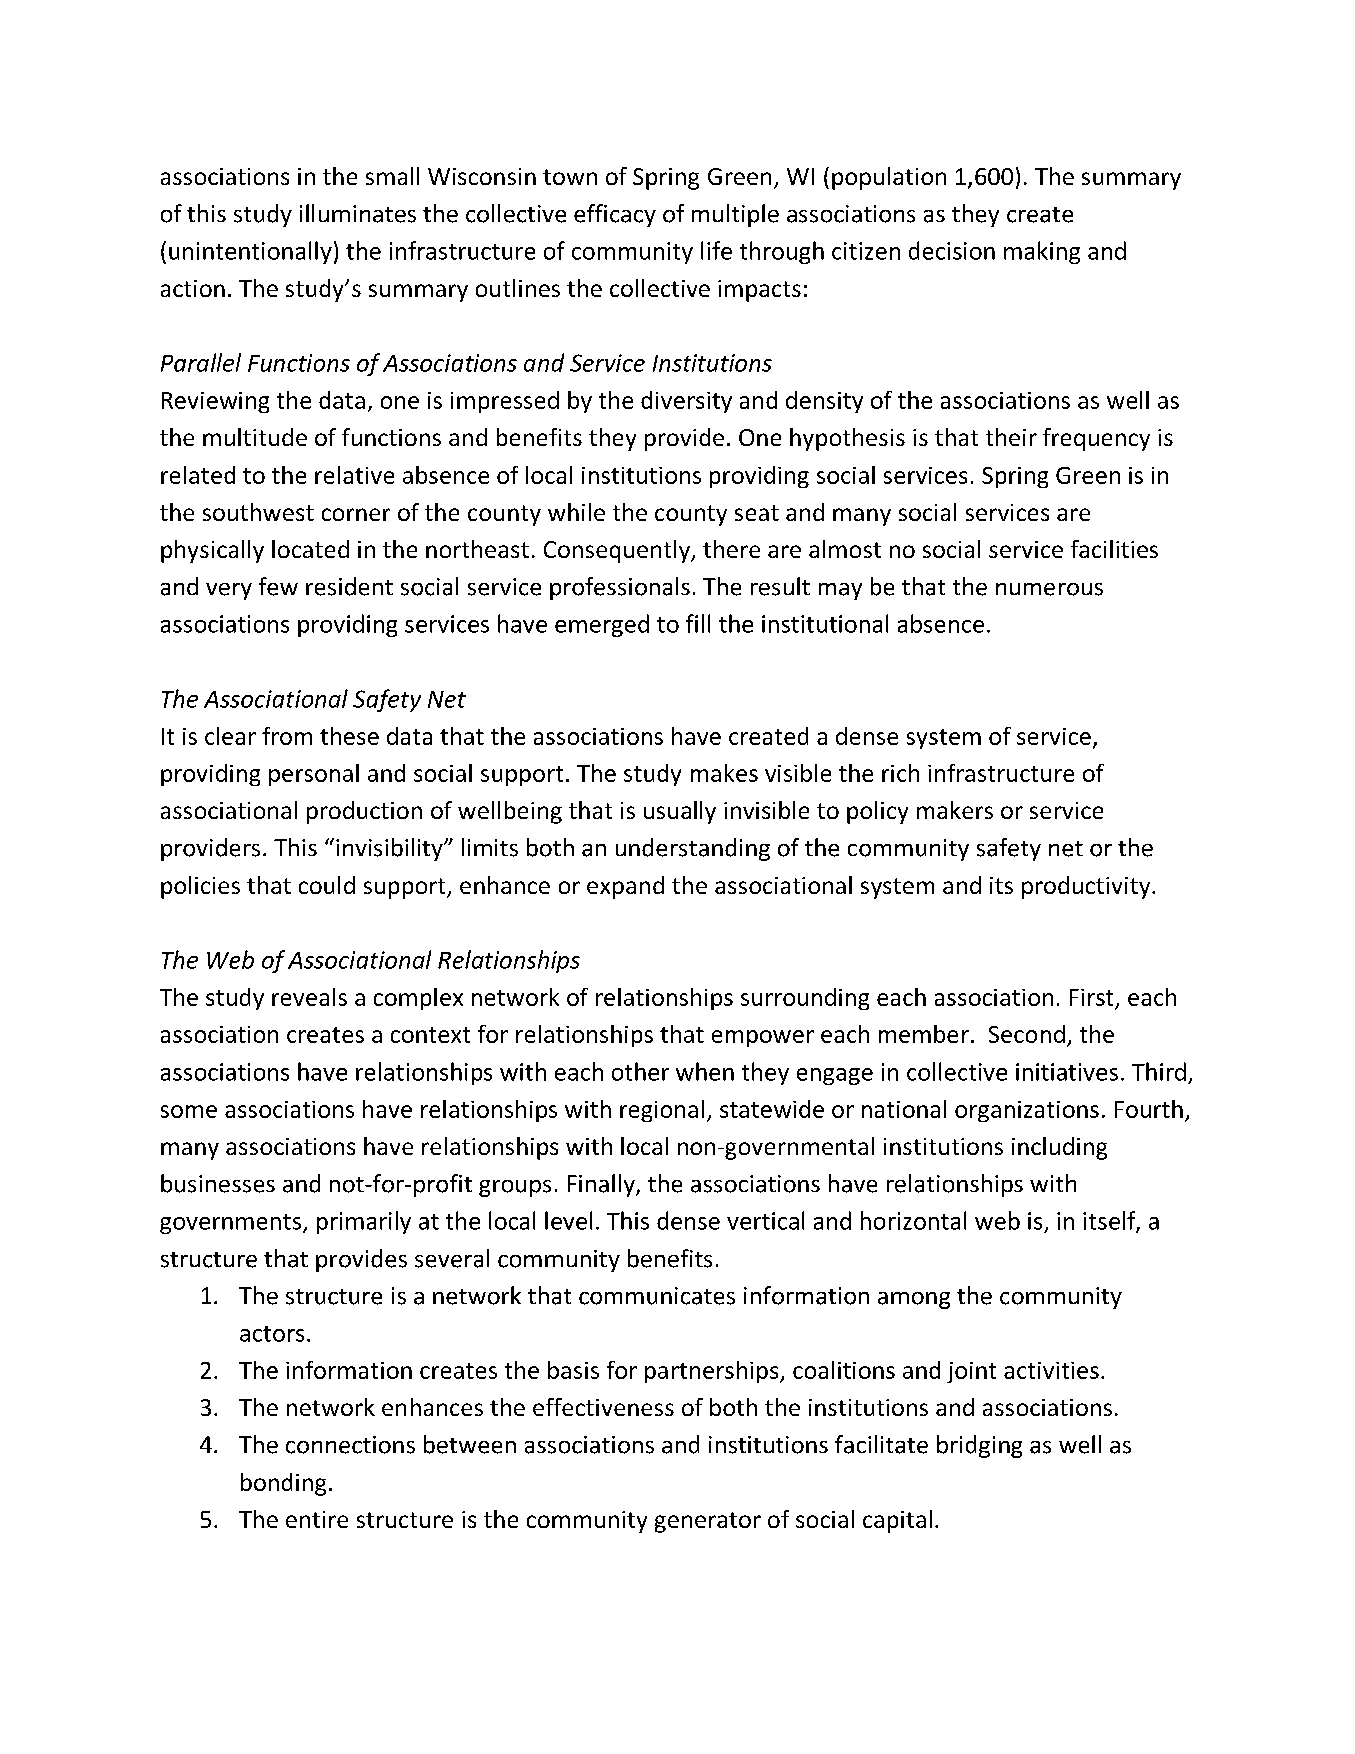 The width and height of the screenshot is (1355, 1754). Describe the element at coordinates (278, 586) in the screenshot. I see `few` at that location.
